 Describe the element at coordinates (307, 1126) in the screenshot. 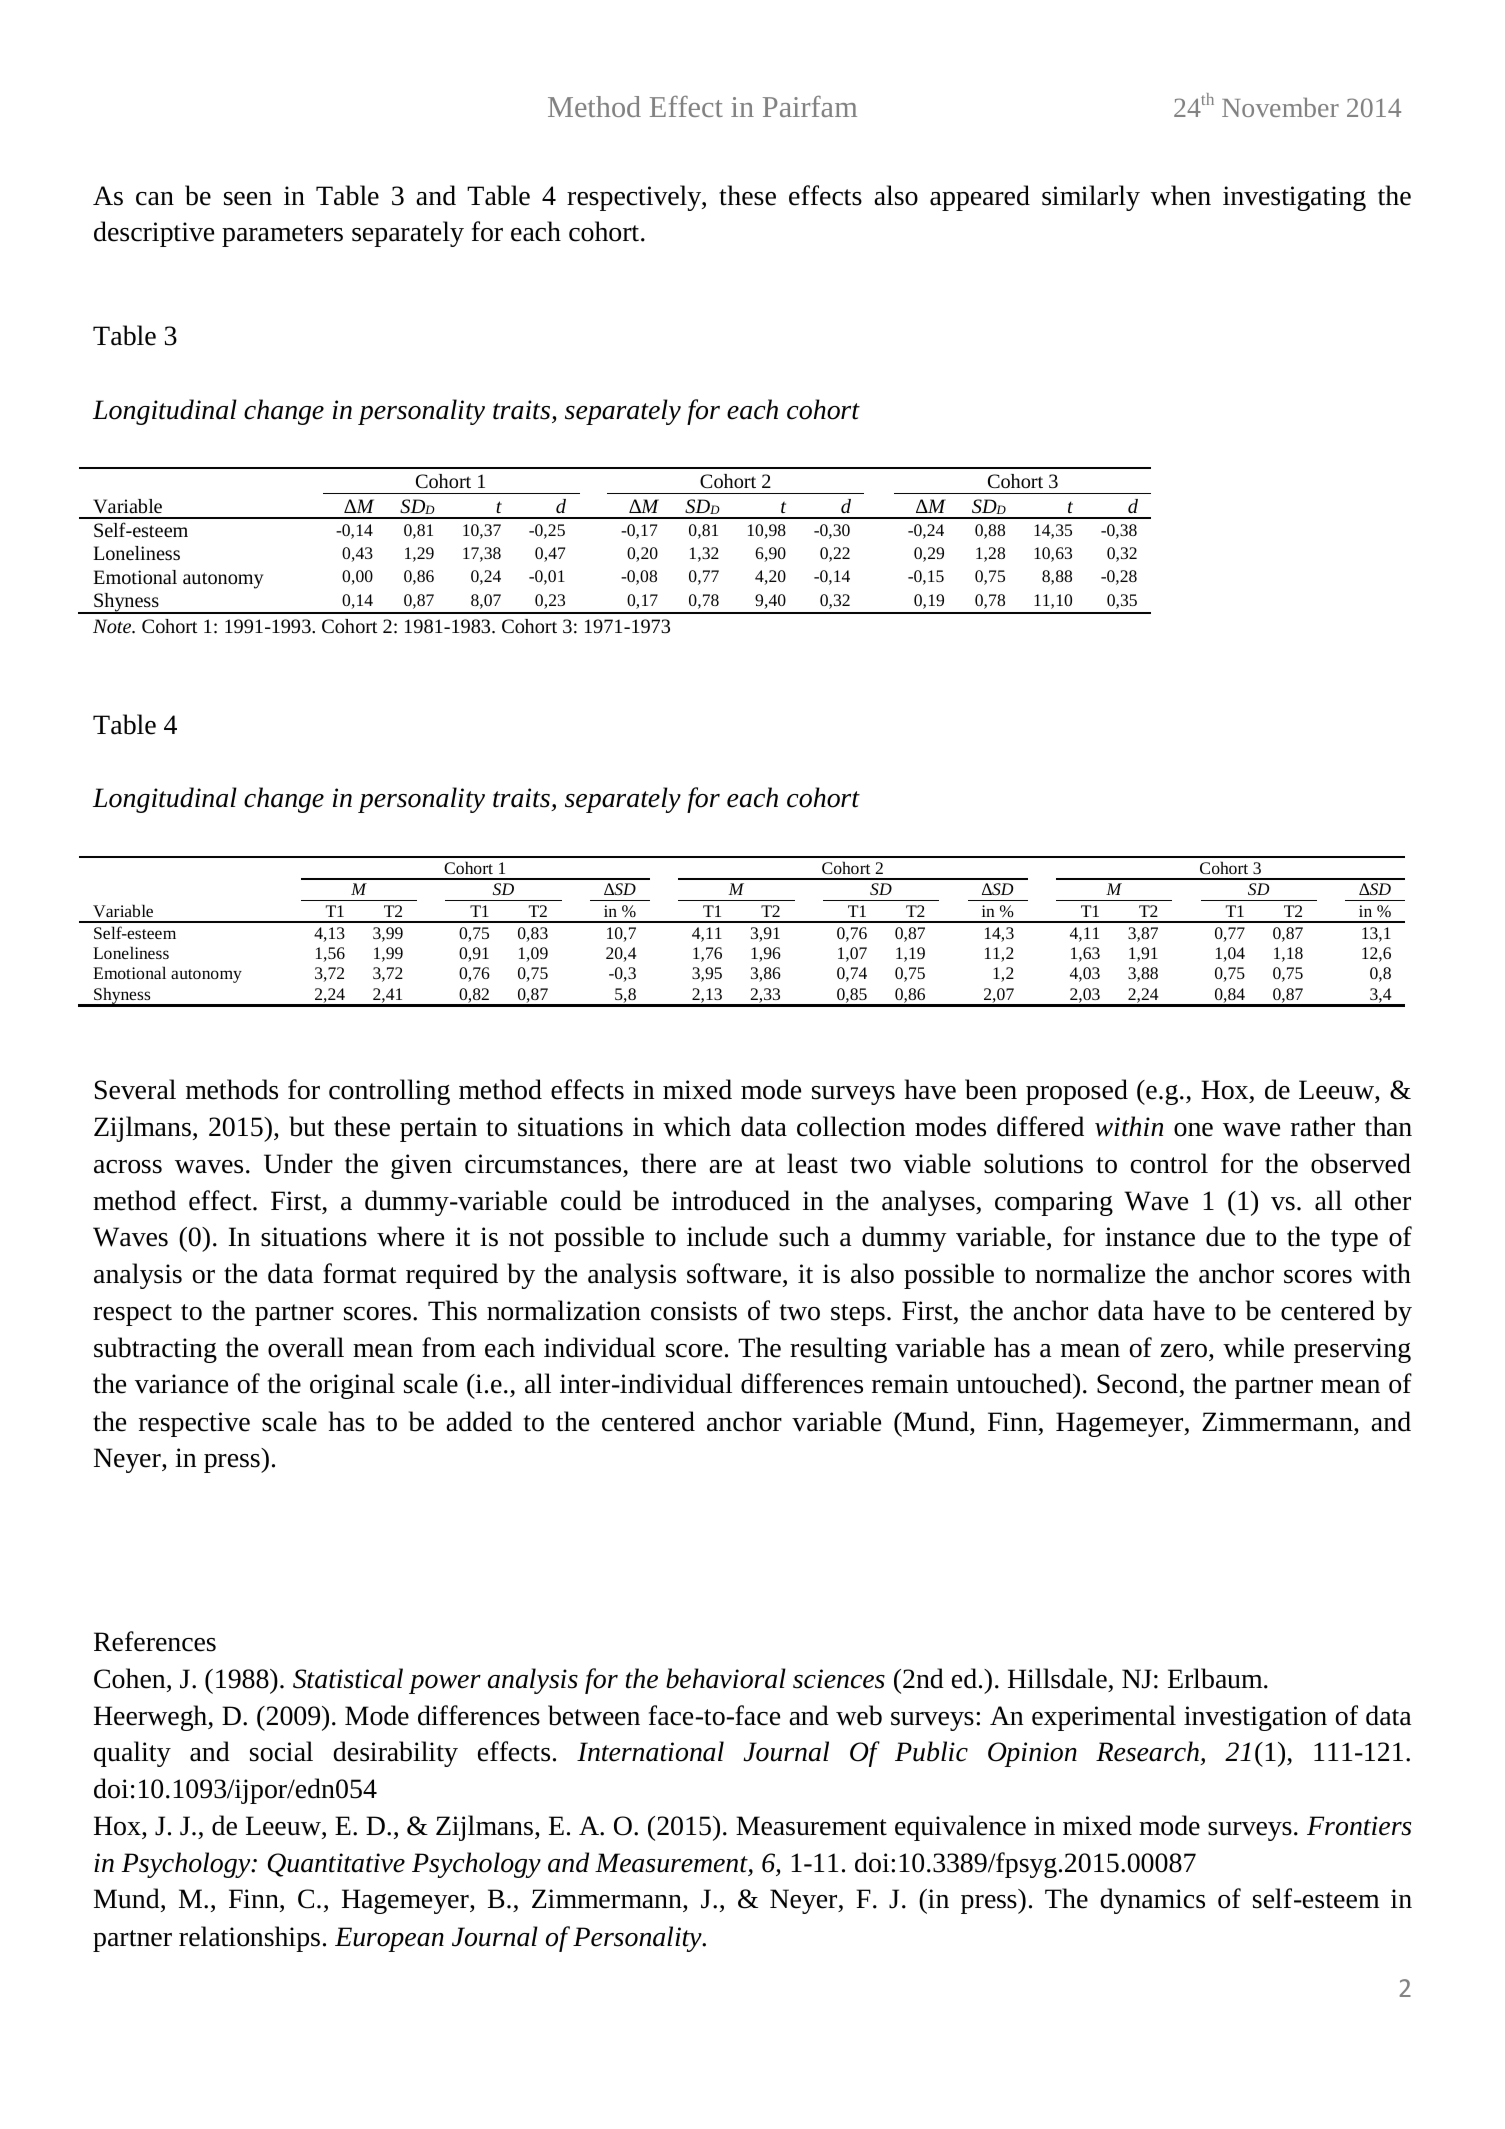

I see `but` at that location.
